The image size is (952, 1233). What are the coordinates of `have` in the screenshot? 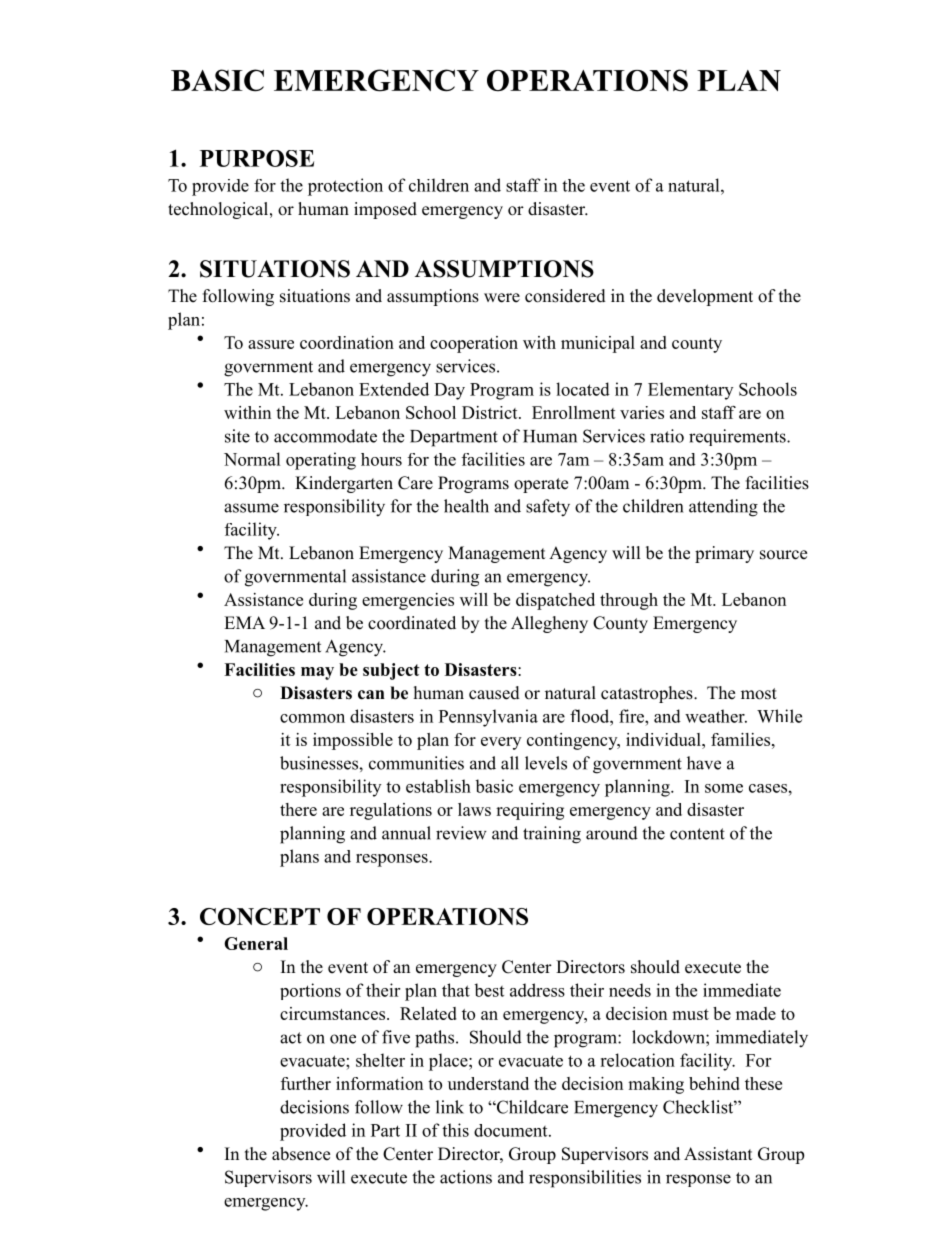 It's located at (704, 763).
